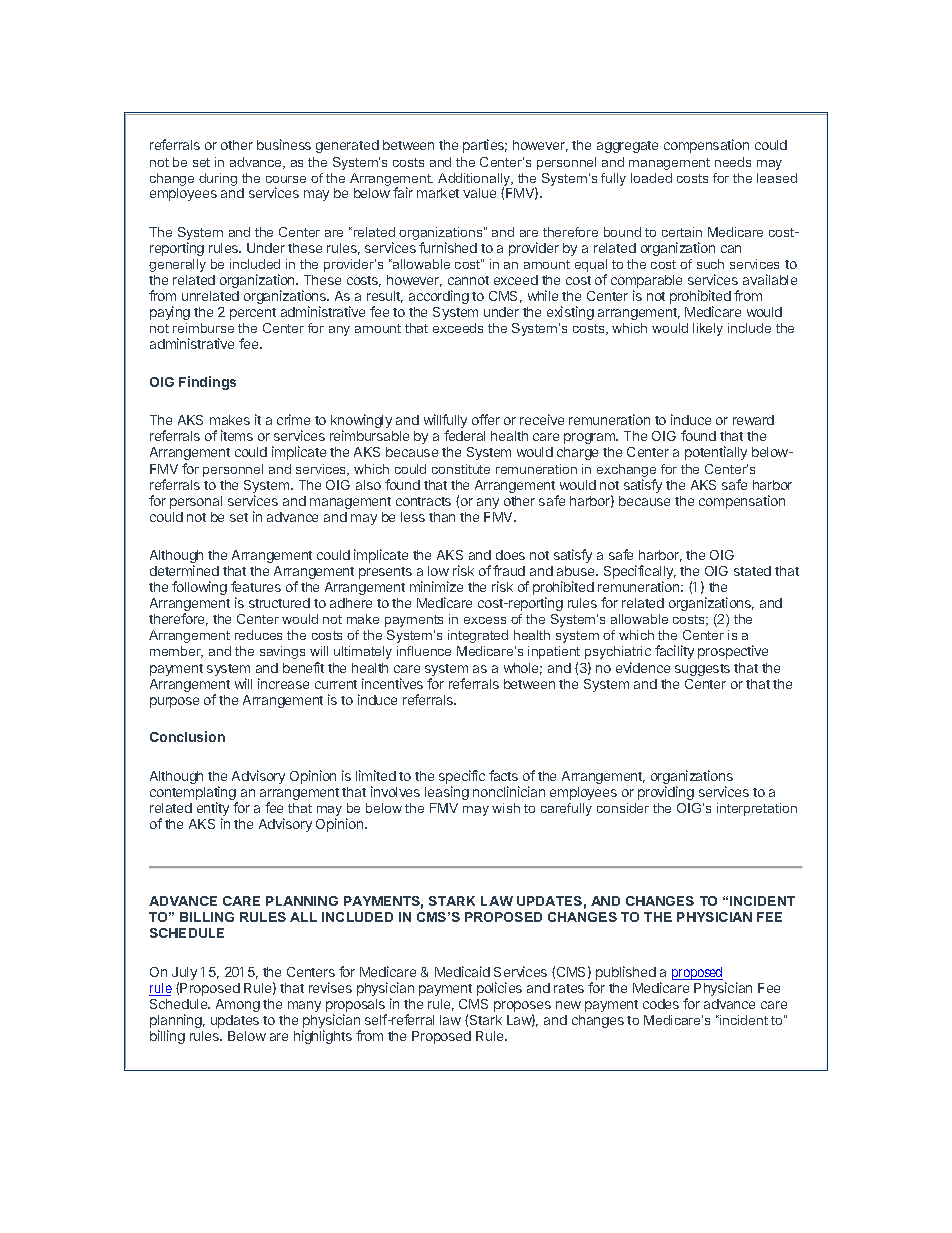  What do you see at coordinates (752, 571) in the page?
I see `stated` at bounding box center [752, 571].
